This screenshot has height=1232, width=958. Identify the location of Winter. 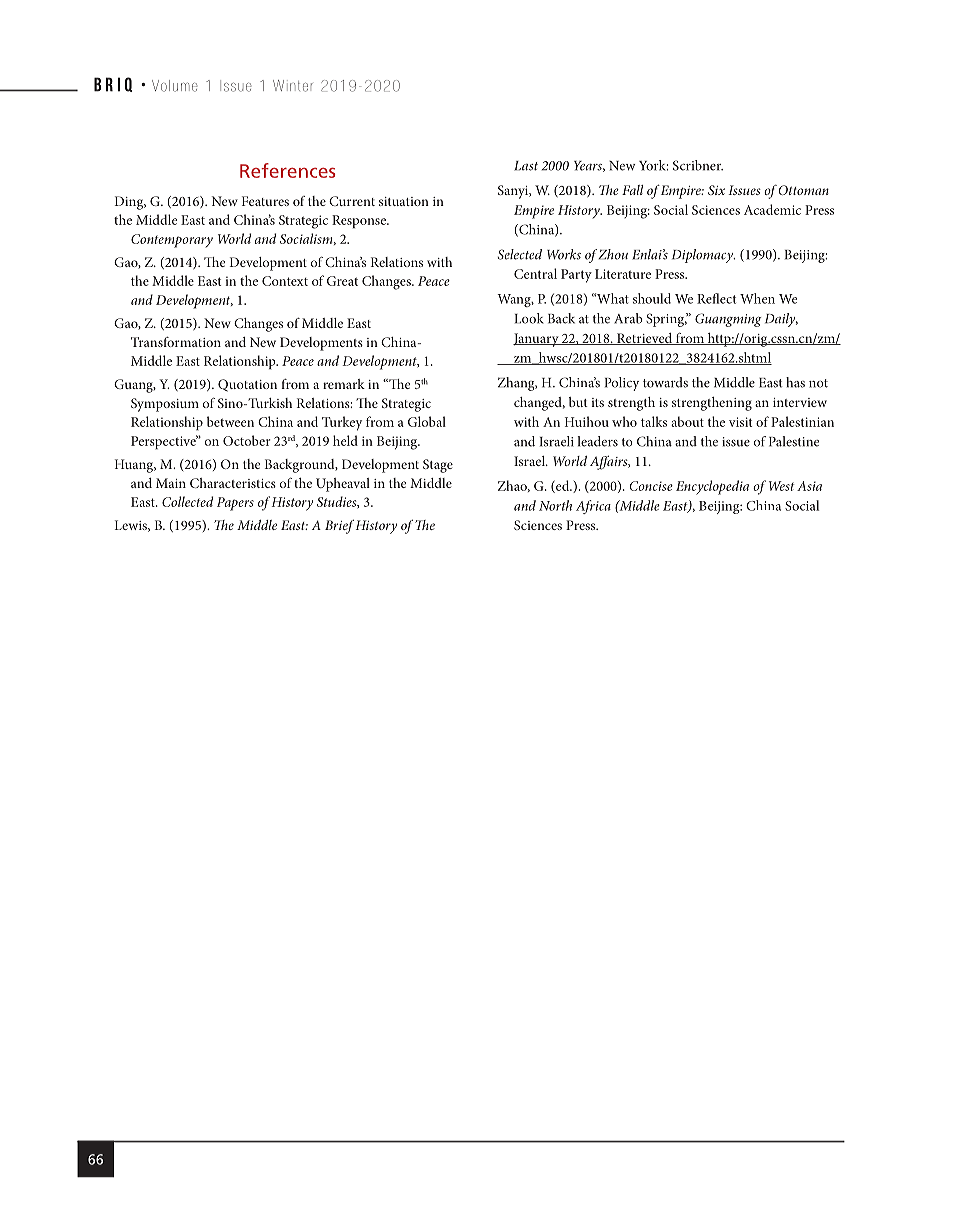
(293, 86).
